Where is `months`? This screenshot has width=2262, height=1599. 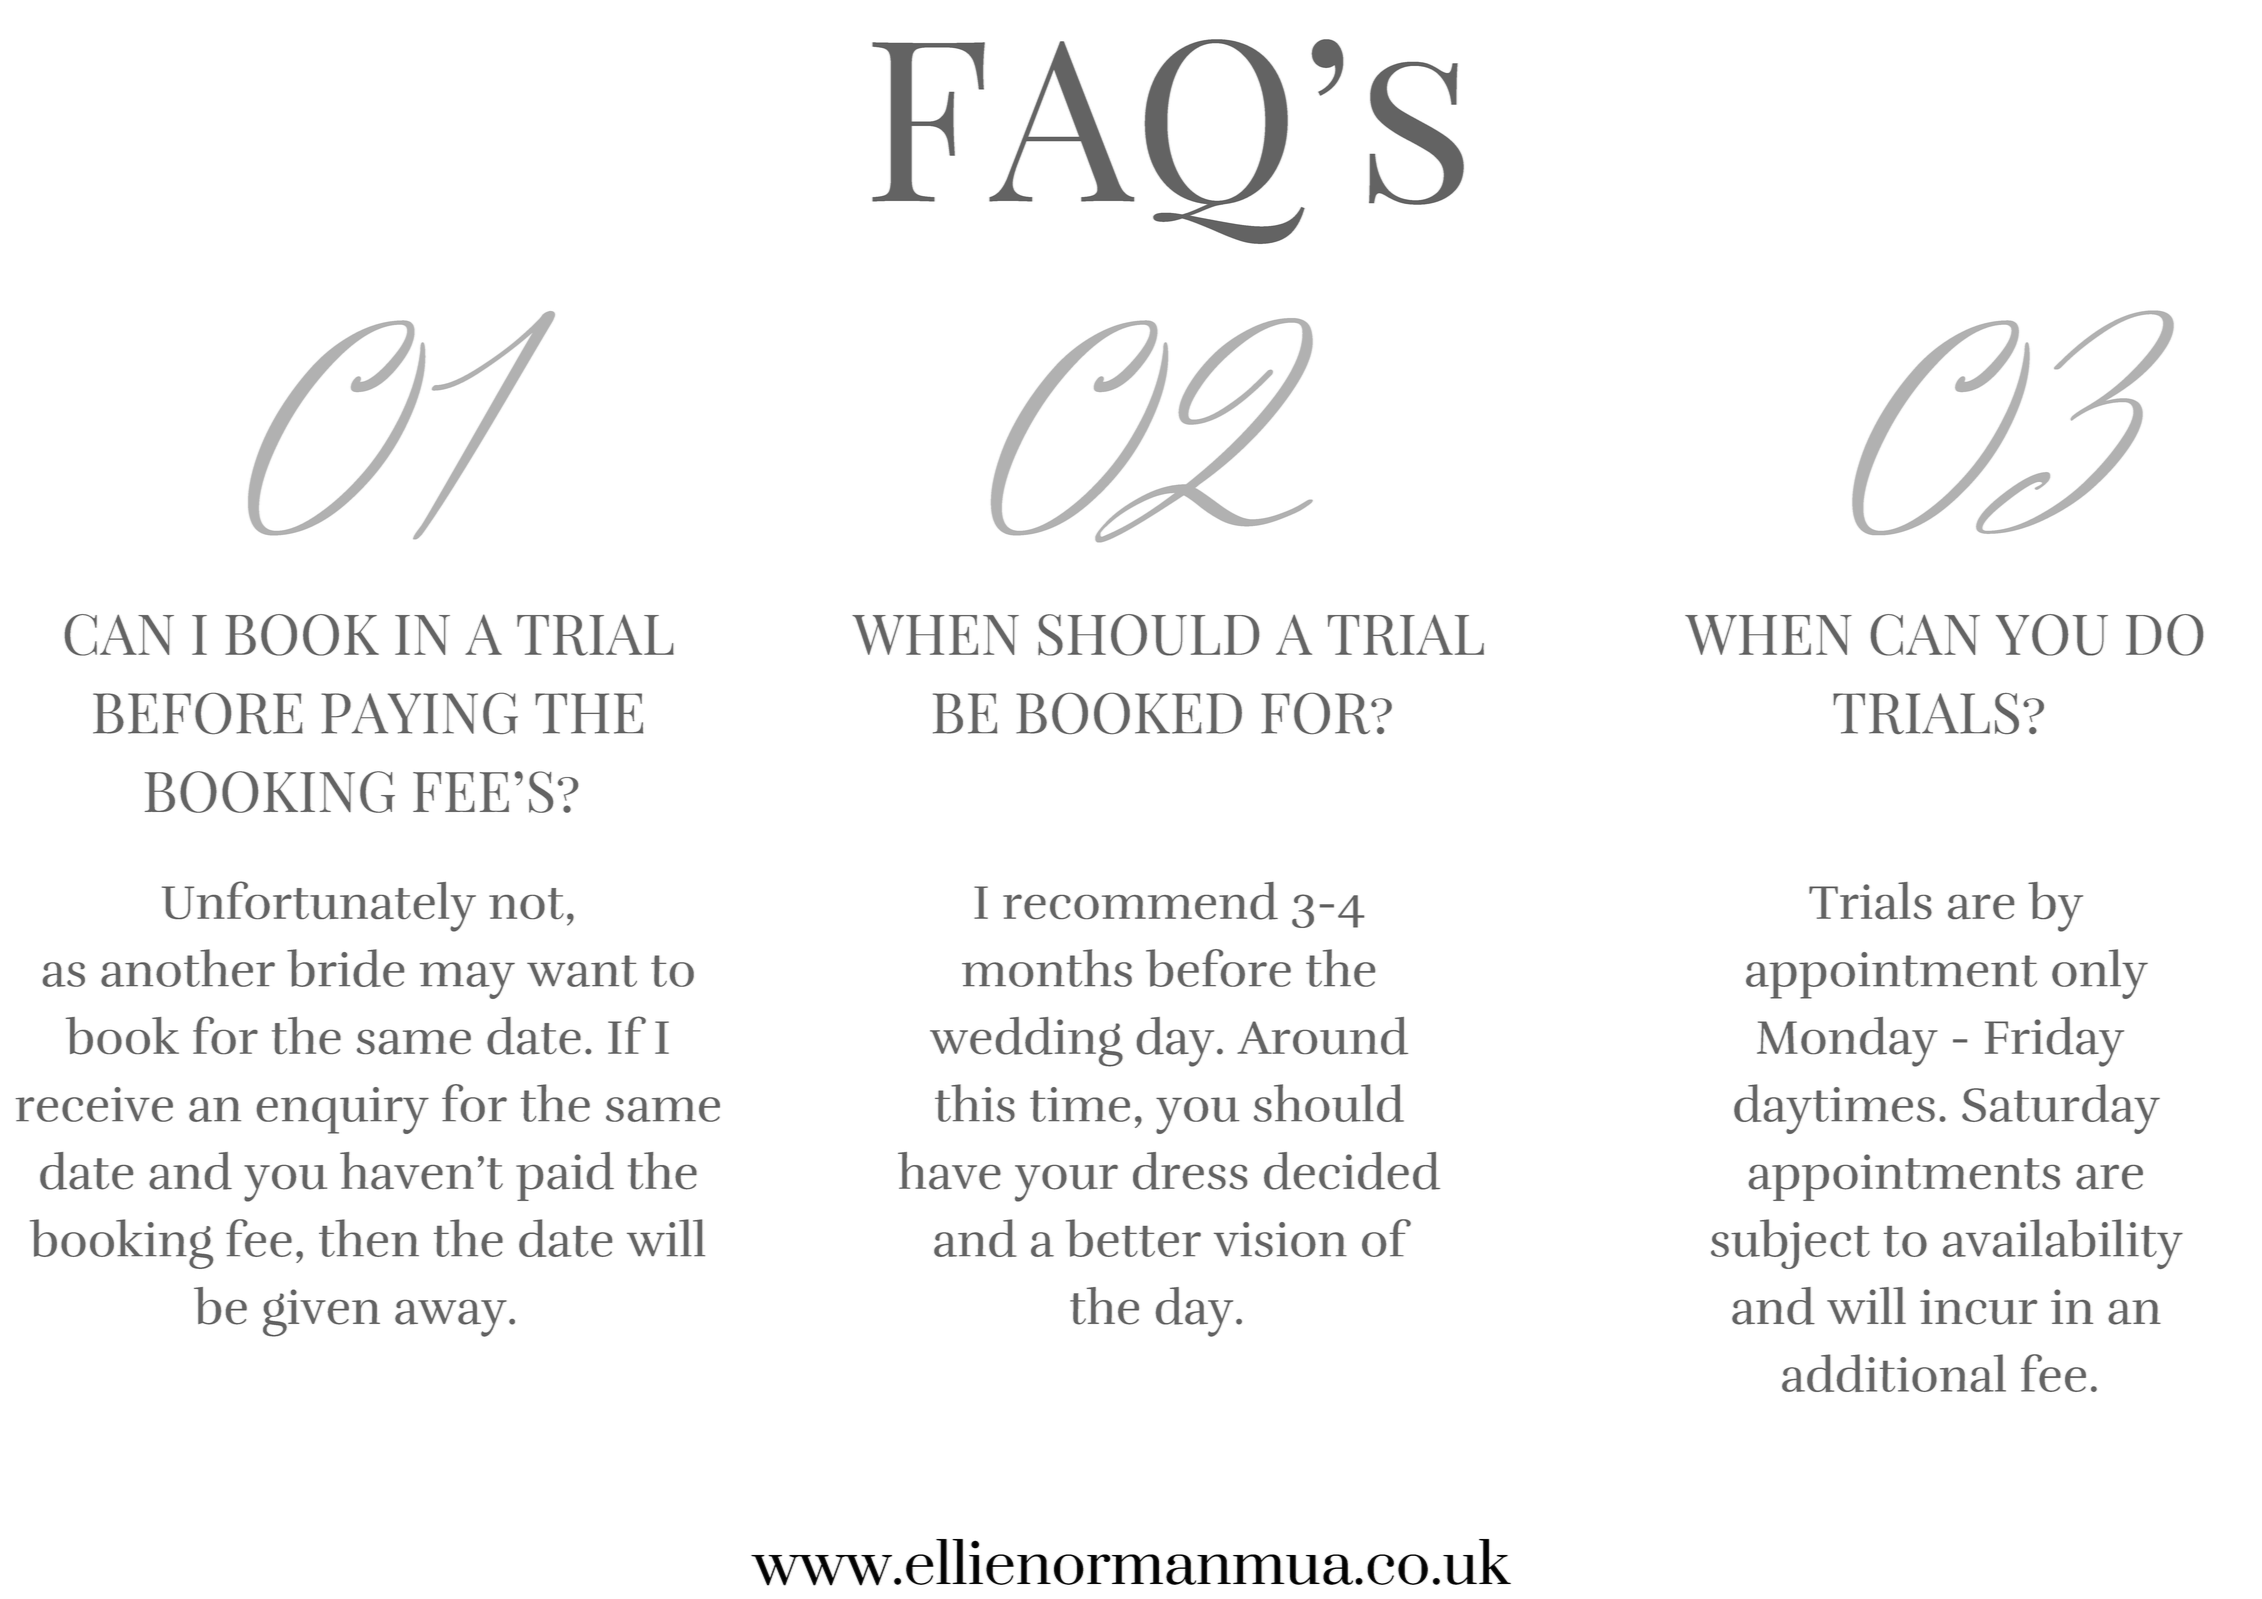 months is located at coordinates (1047, 968).
